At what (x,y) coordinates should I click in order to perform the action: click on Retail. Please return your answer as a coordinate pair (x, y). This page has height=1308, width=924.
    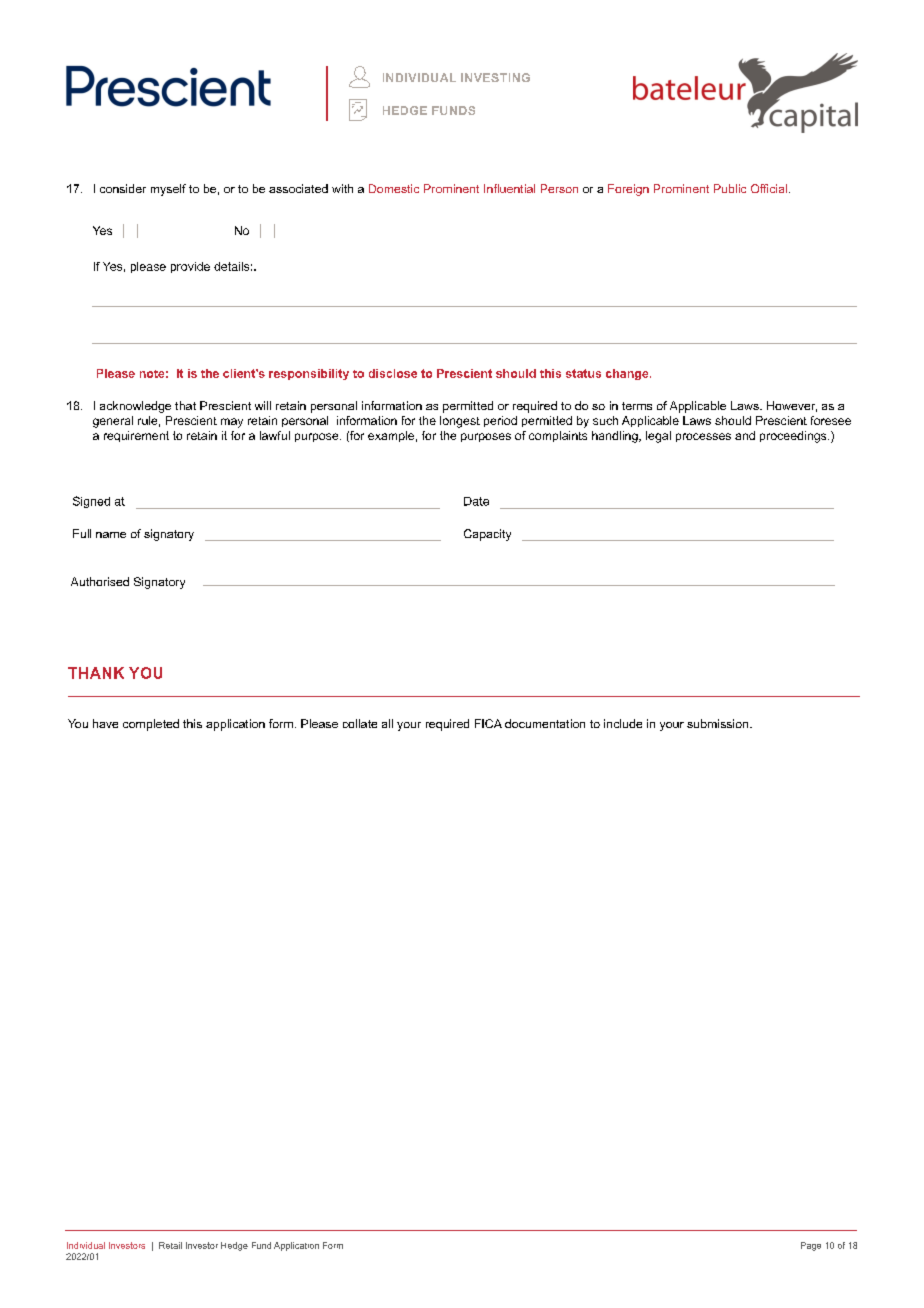
    Looking at the image, I should click on (170, 1245).
